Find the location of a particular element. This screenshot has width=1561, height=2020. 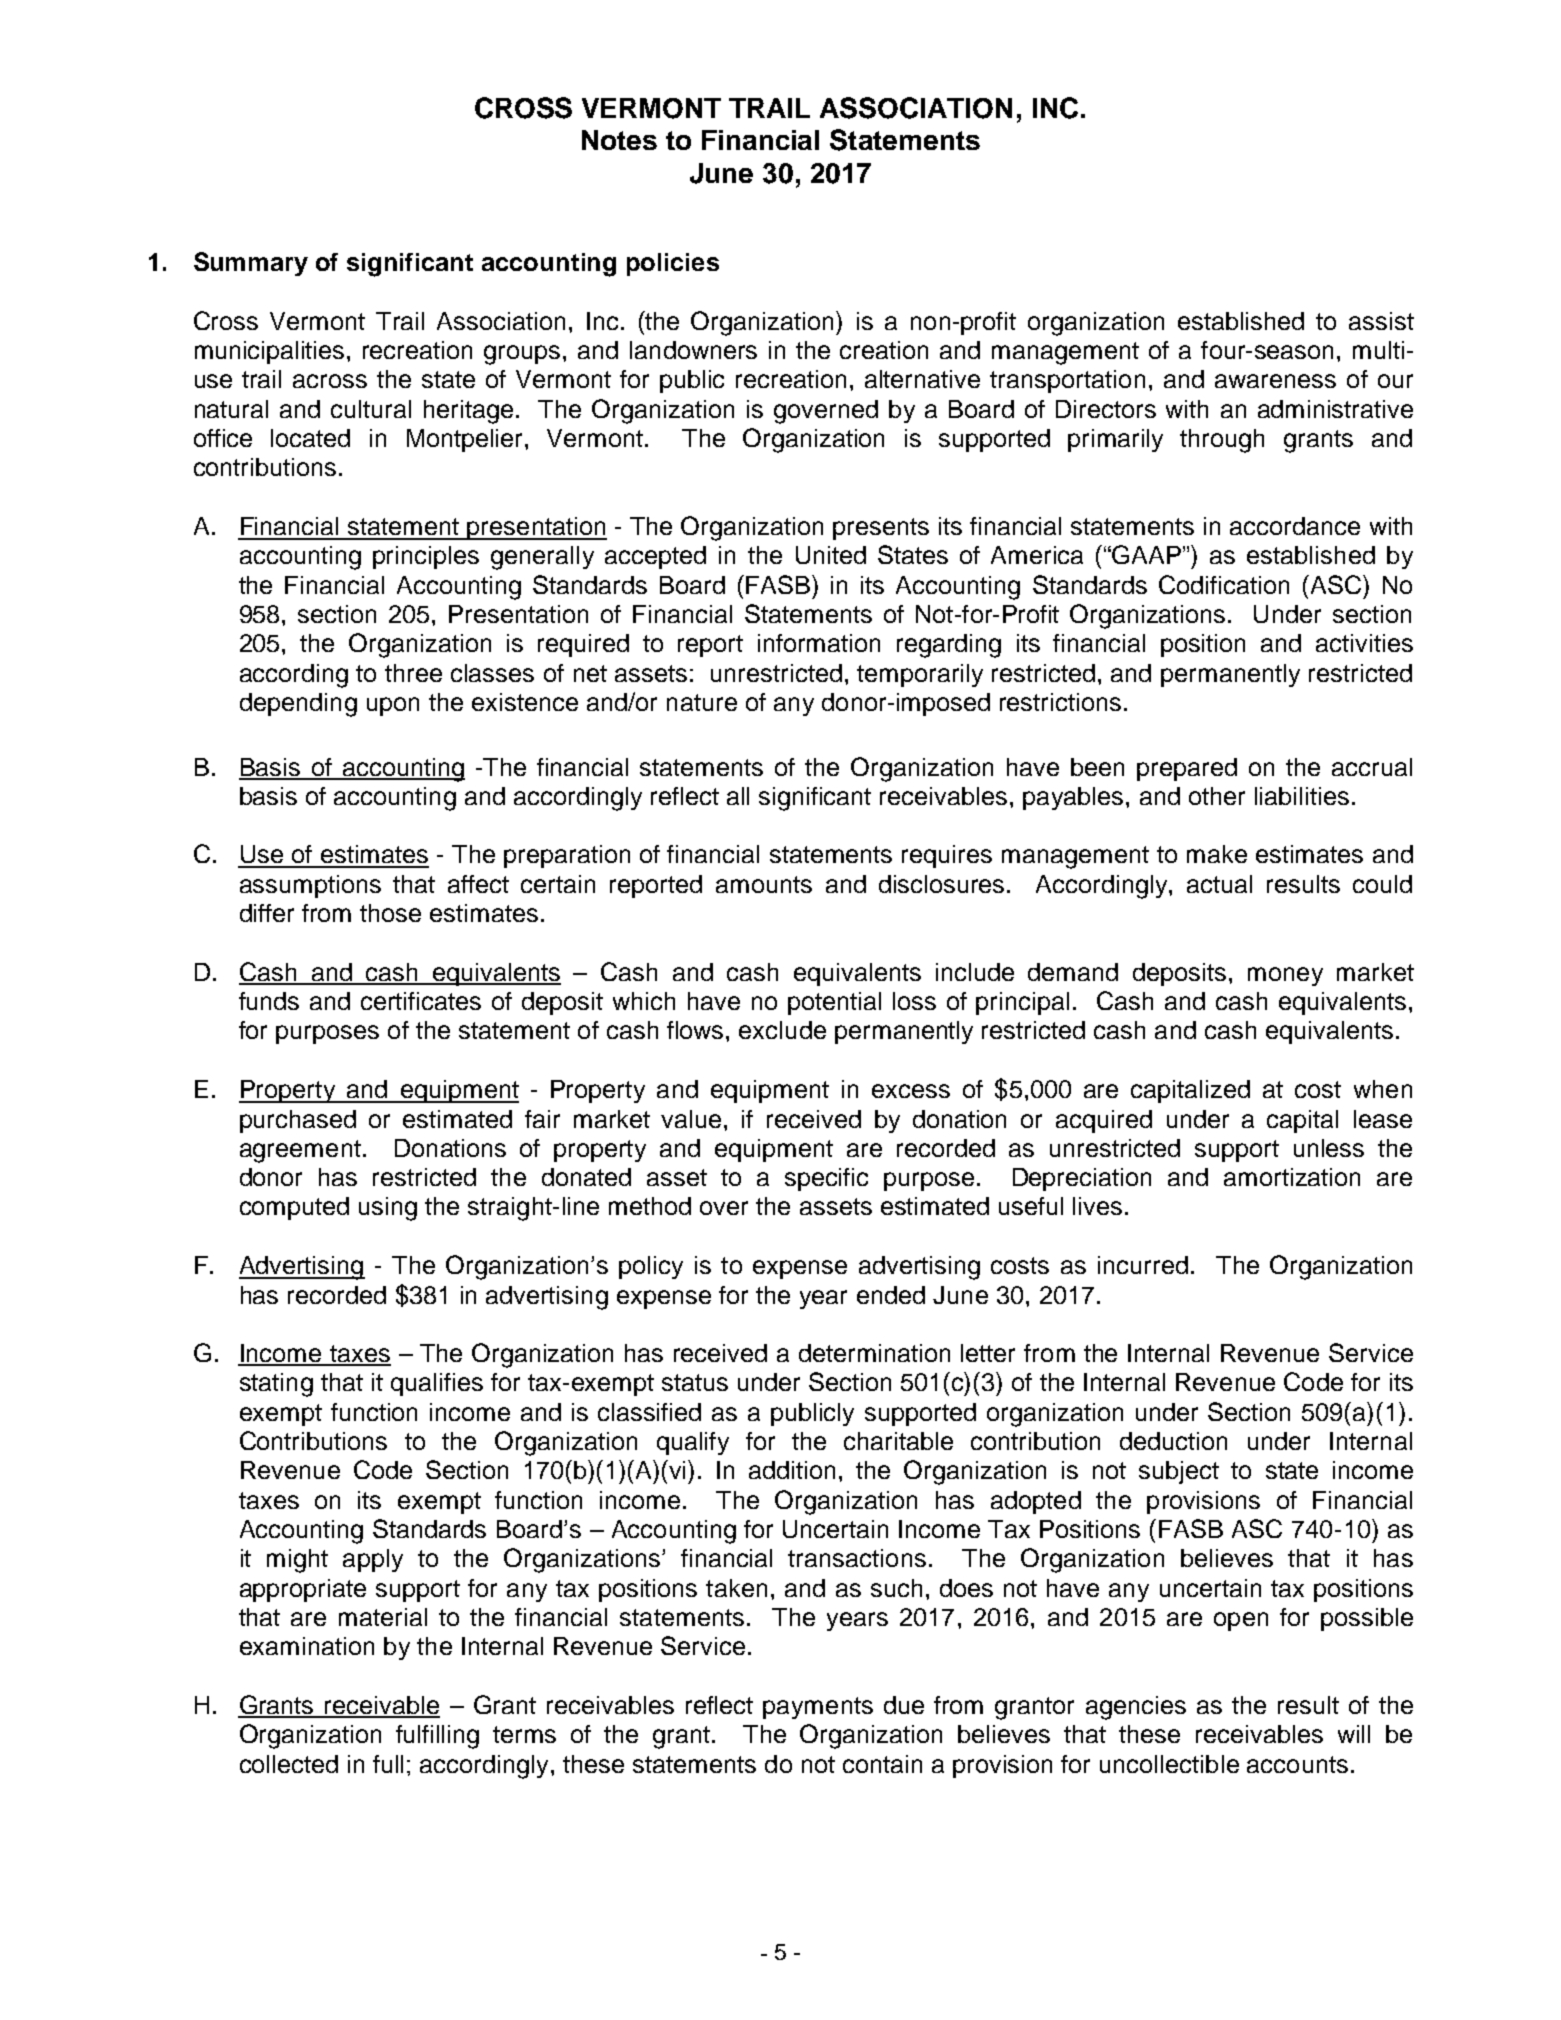

Codification is located at coordinates (1224, 584).
